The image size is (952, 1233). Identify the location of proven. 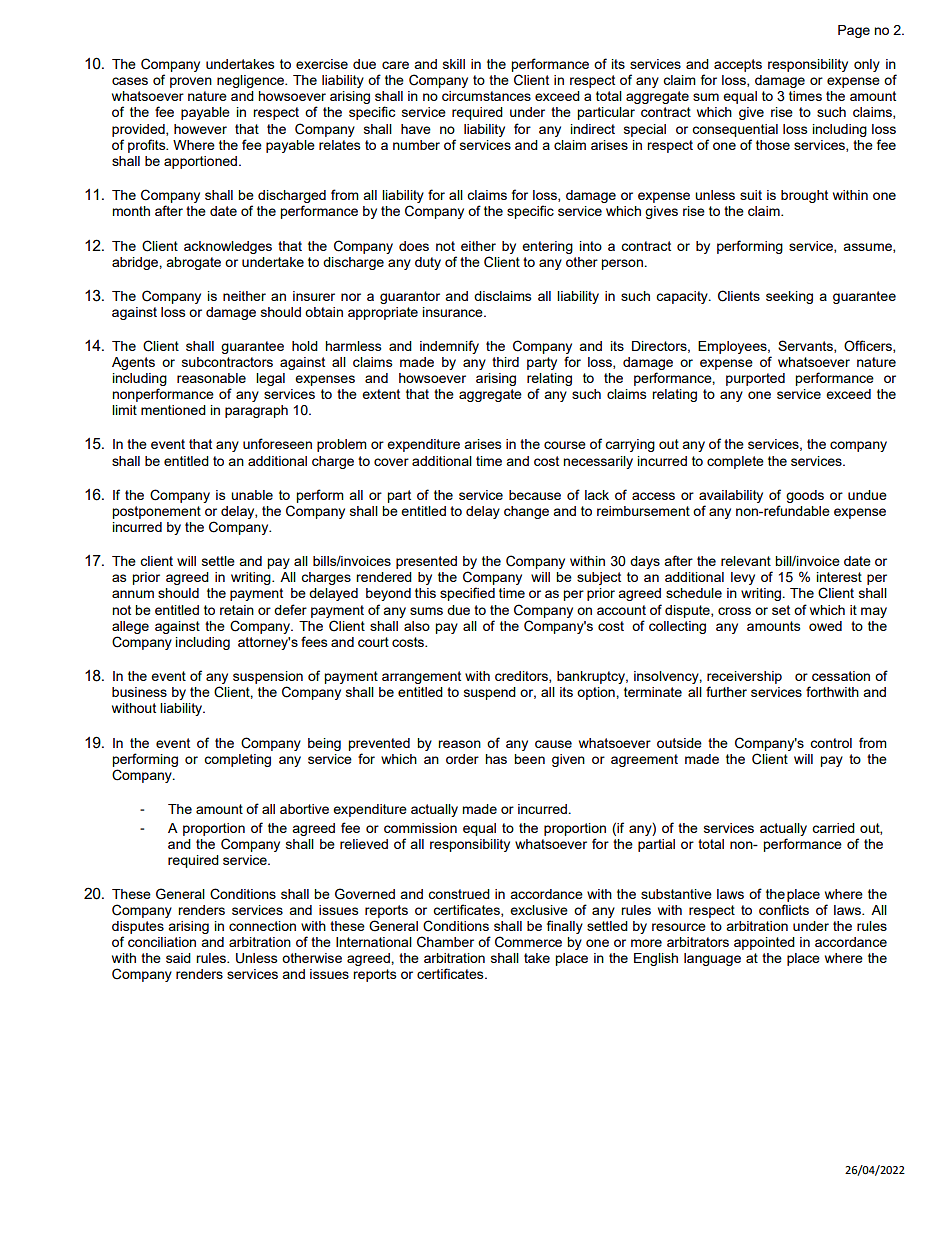
(191, 82).
